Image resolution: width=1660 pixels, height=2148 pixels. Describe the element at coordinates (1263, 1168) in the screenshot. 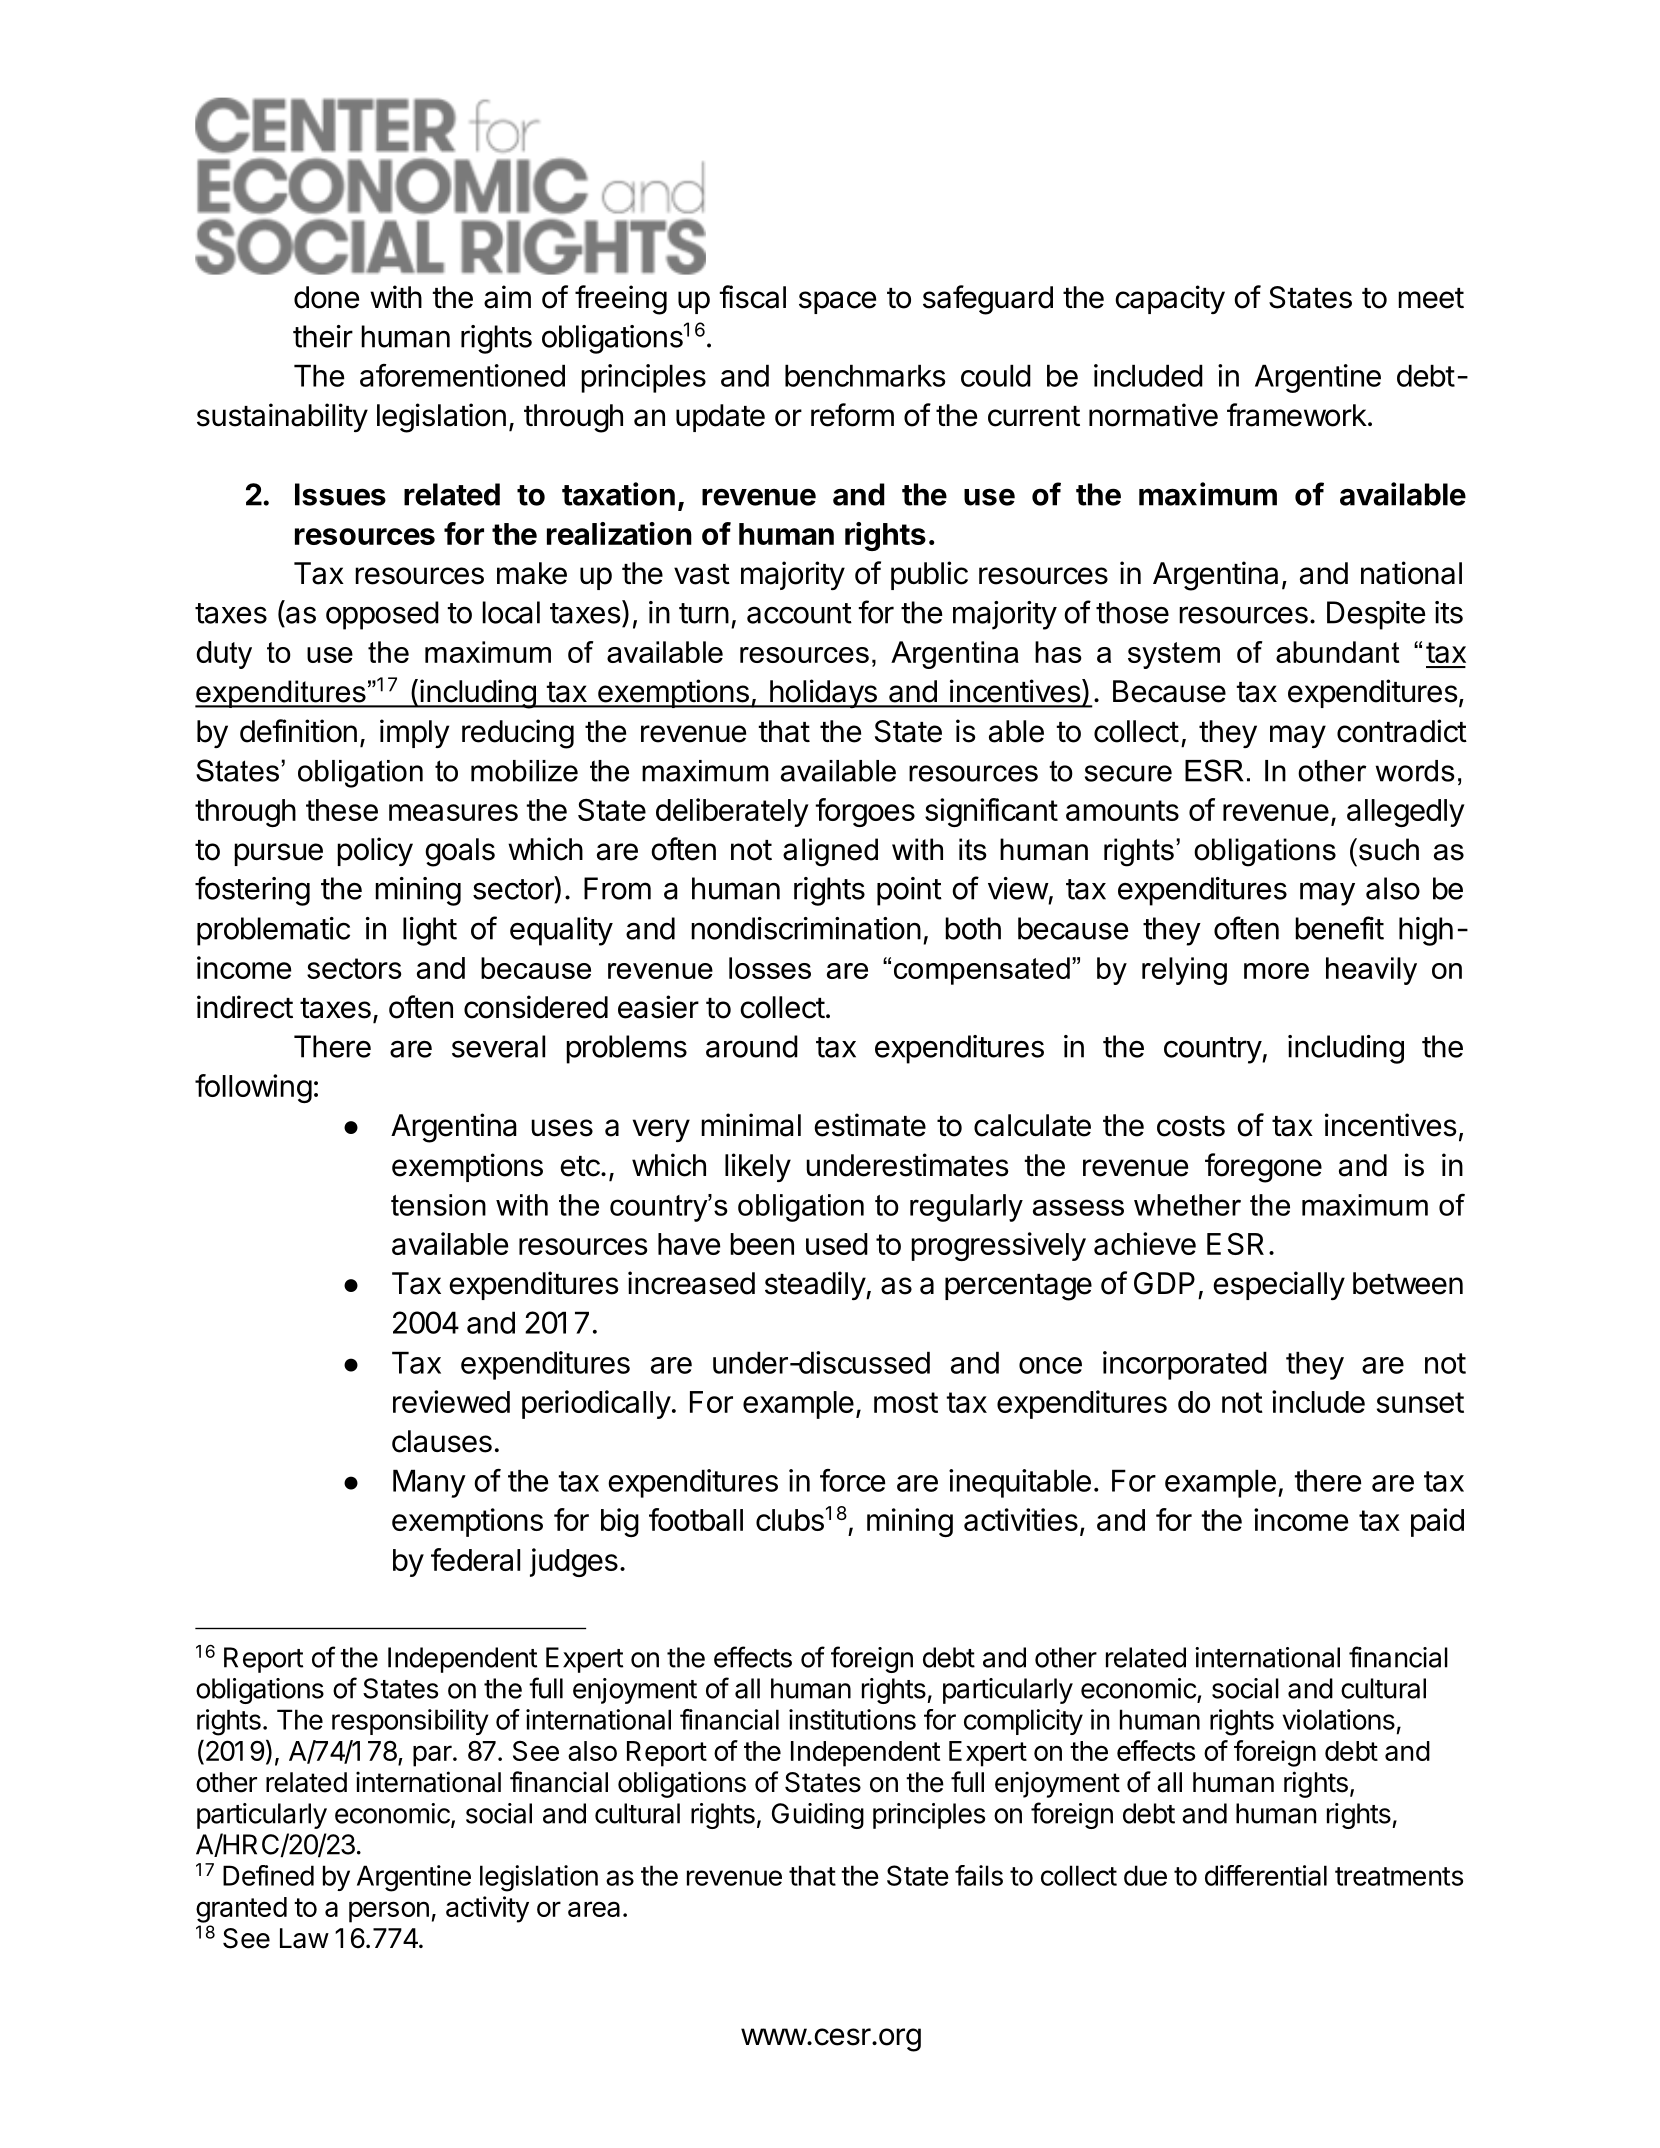

I see `foregone` at that location.
